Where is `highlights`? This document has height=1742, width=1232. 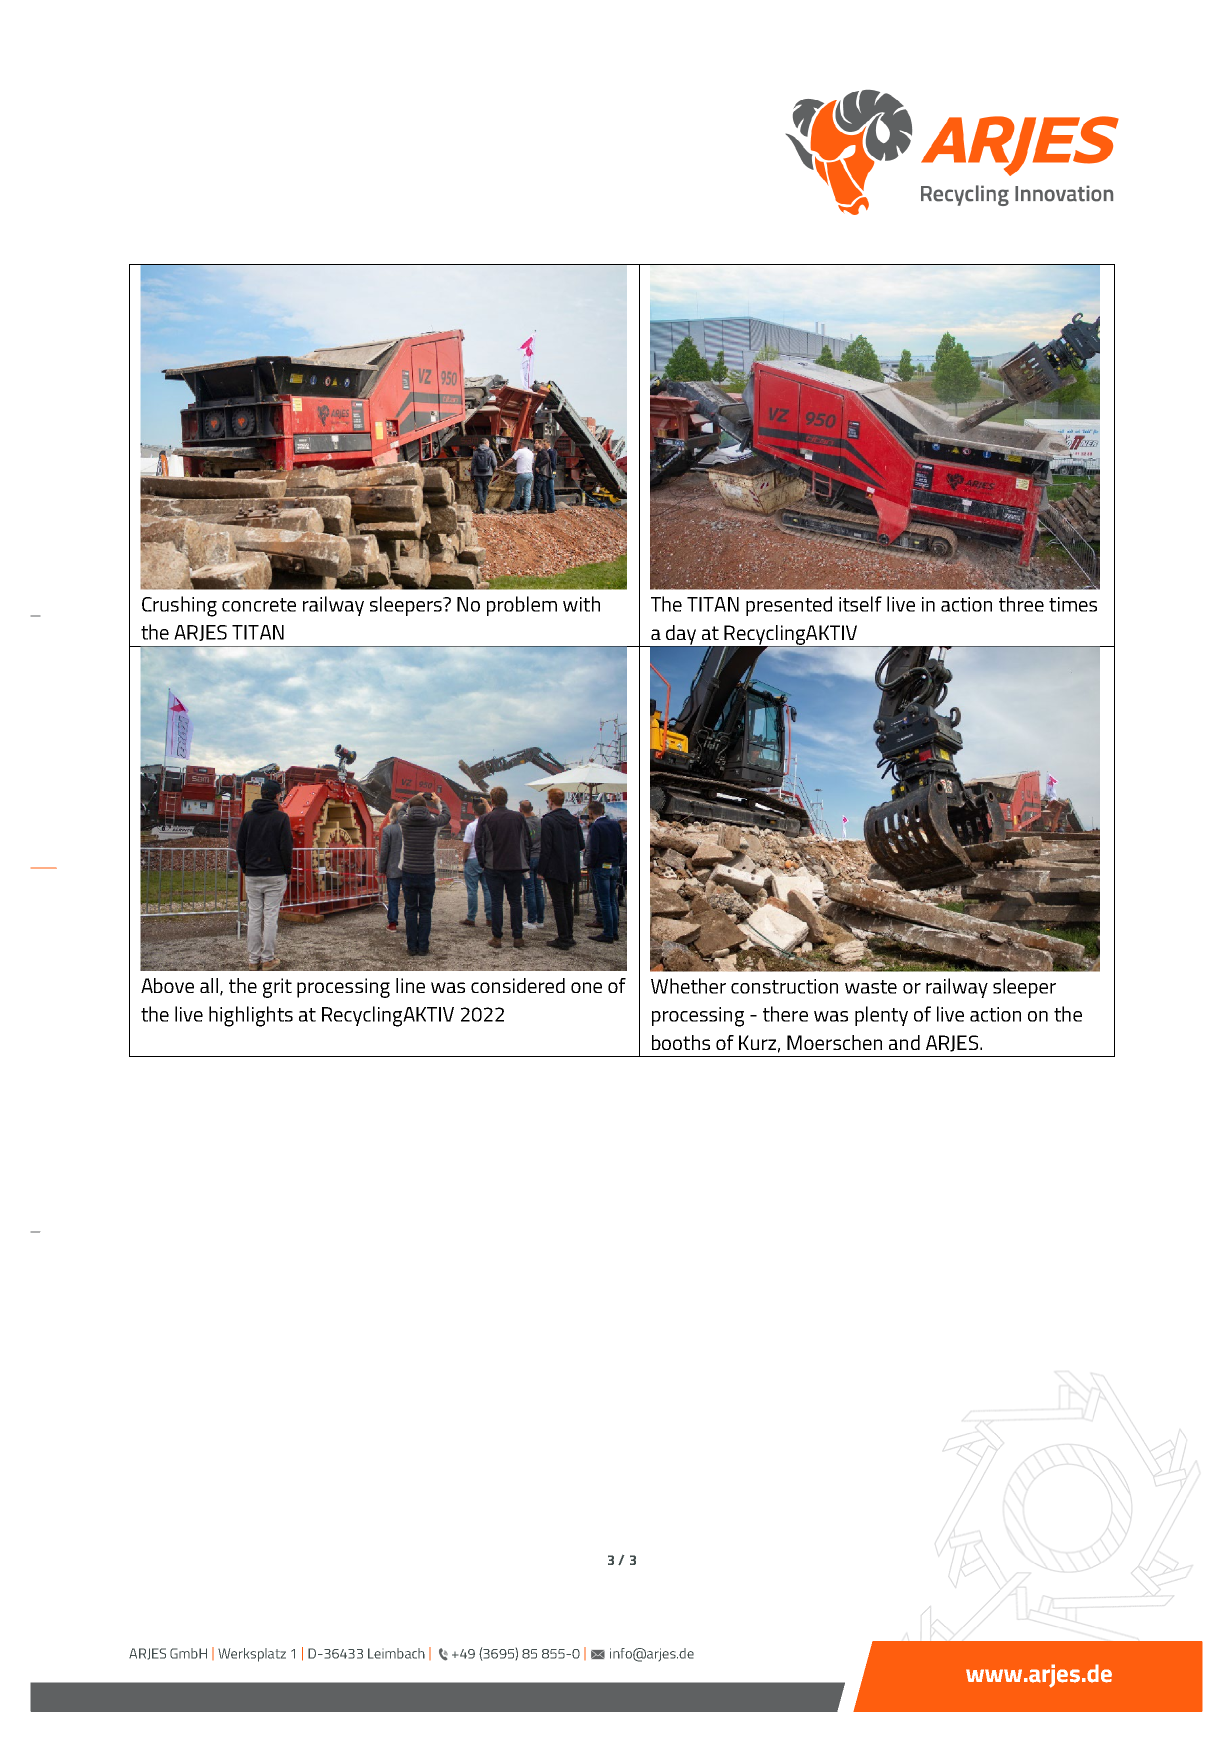
highlights is located at coordinates (251, 1016).
